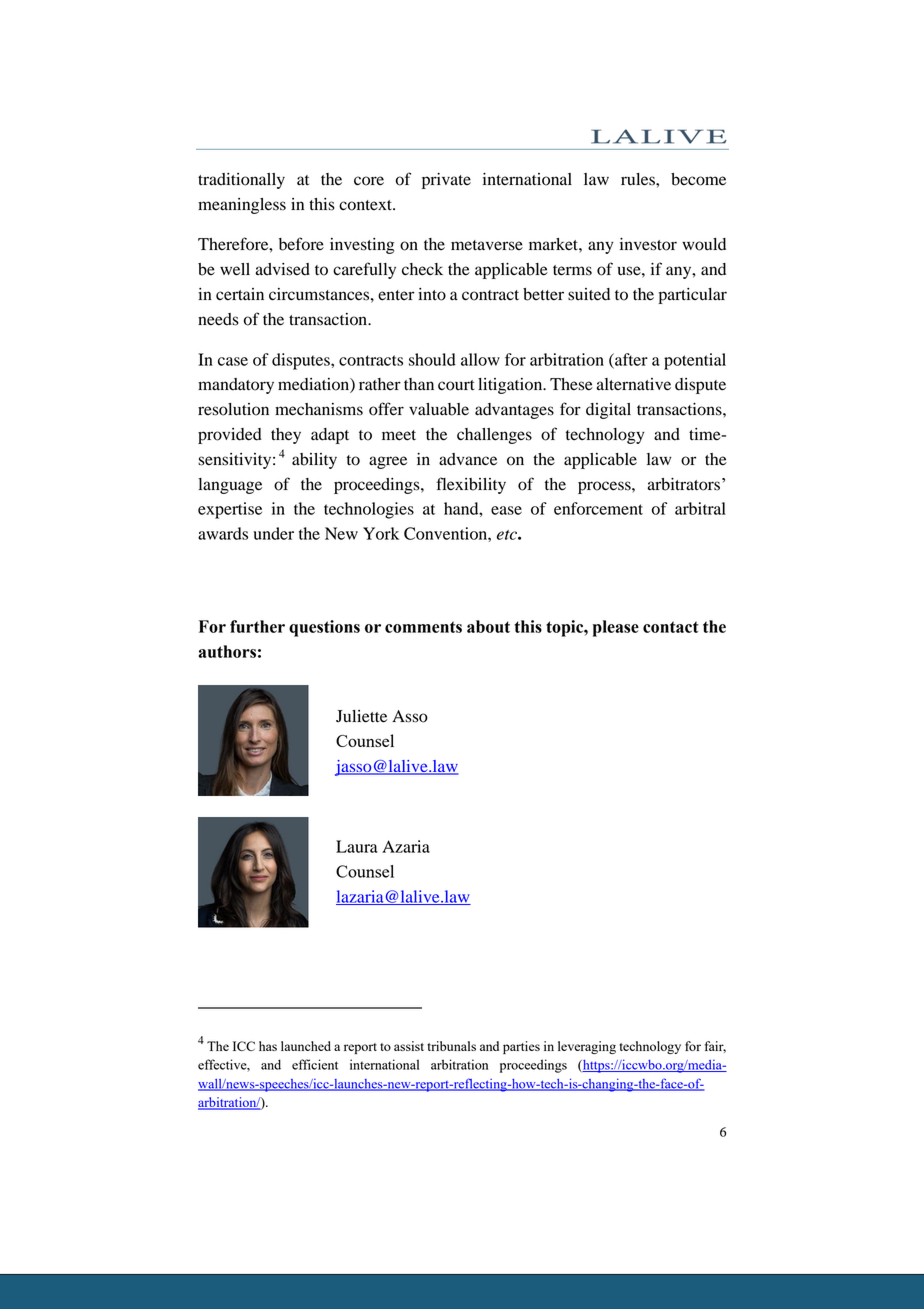 This document has width=924, height=1309. I want to click on meaningless, so click(242, 206).
